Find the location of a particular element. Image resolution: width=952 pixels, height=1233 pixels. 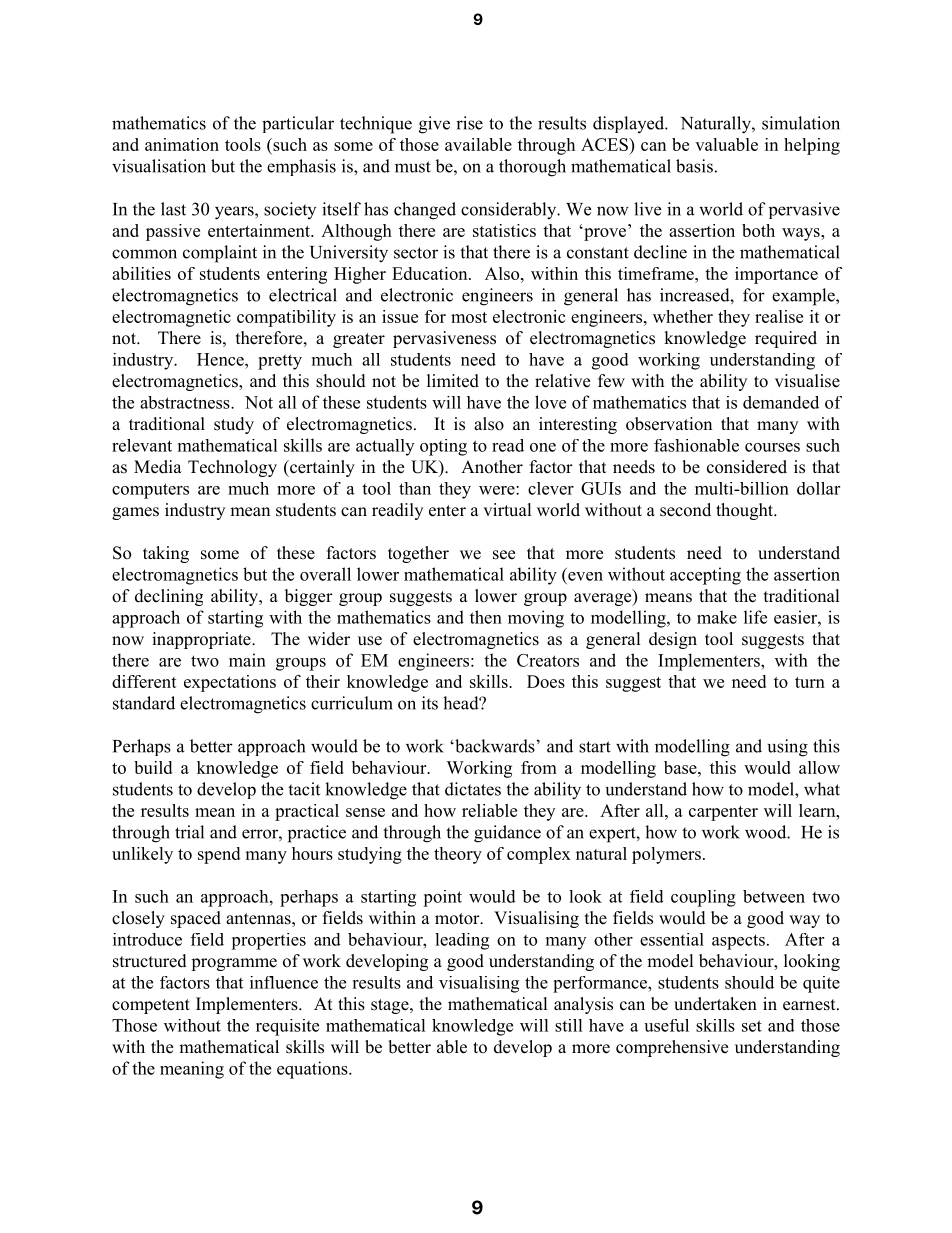

using is located at coordinates (788, 748).
